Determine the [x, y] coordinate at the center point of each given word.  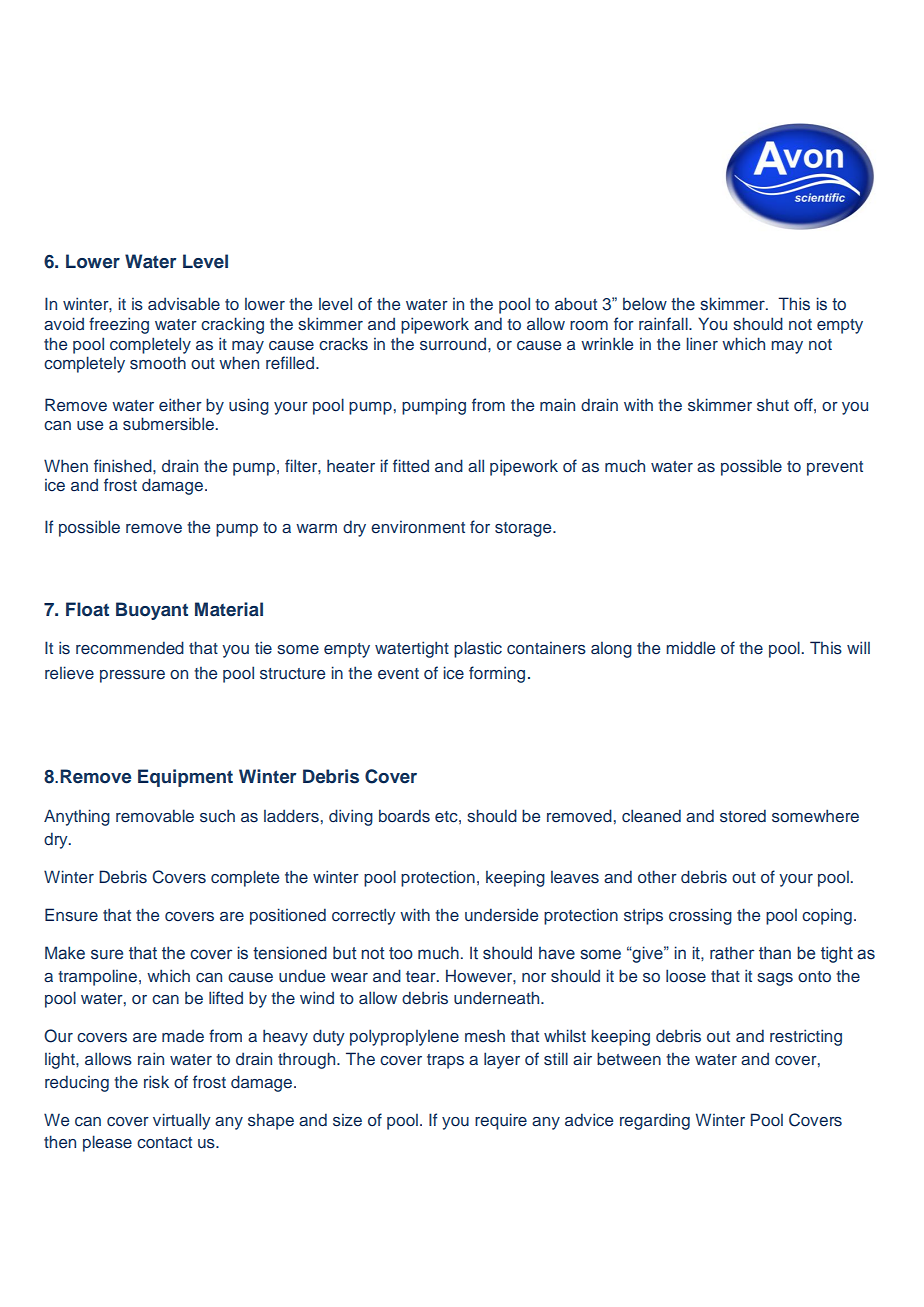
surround [454, 344]
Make [65, 953]
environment [418, 527]
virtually [182, 1121]
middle [690, 647]
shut [773, 405]
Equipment [185, 778]
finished [124, 465]
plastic [478, 649]
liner [702, 343]
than [775, 953]
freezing [119, 325]
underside [501, 915]
